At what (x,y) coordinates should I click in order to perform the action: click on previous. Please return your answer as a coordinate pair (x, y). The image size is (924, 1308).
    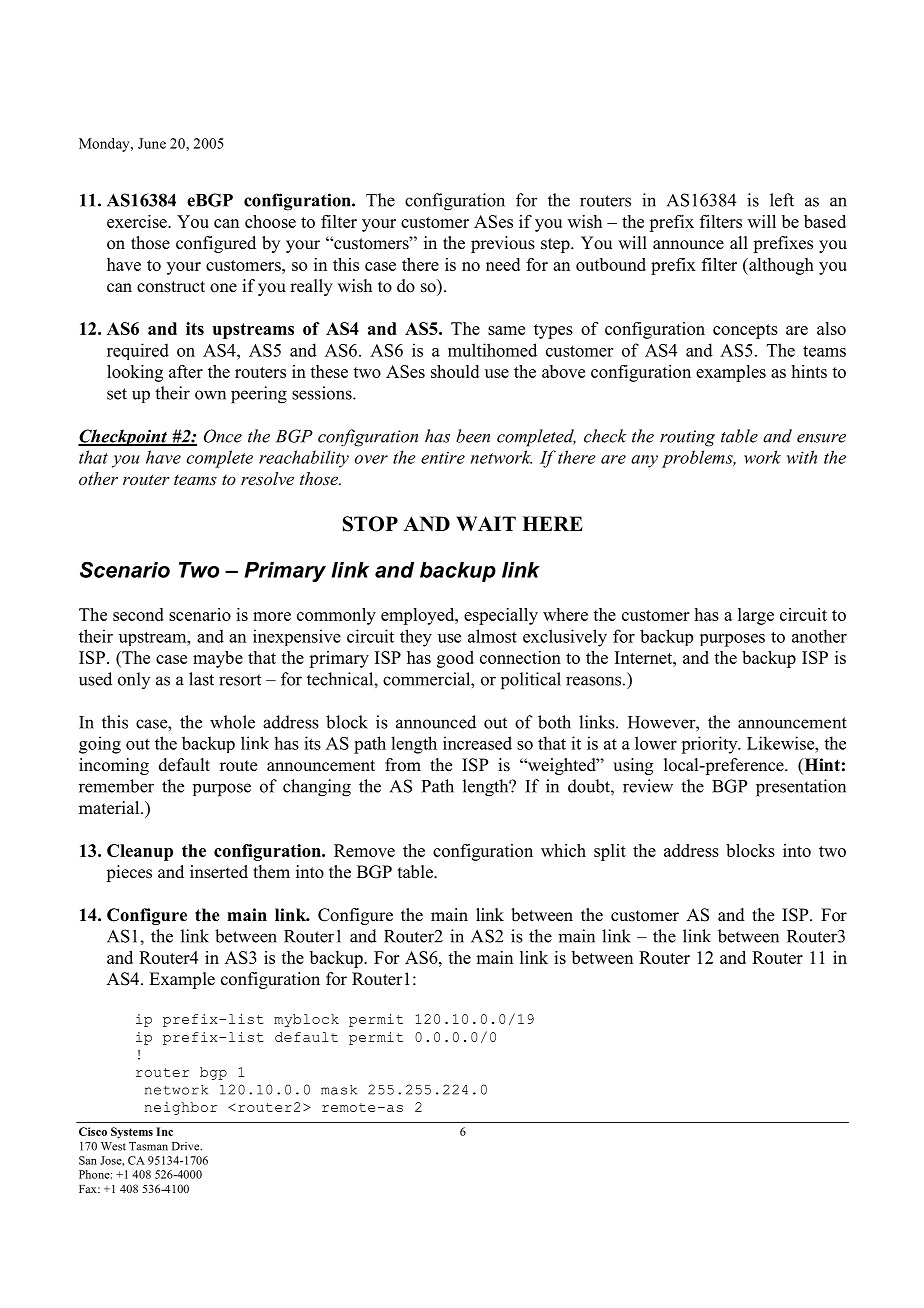
    Looking at the image, I should click on (503, 244).
